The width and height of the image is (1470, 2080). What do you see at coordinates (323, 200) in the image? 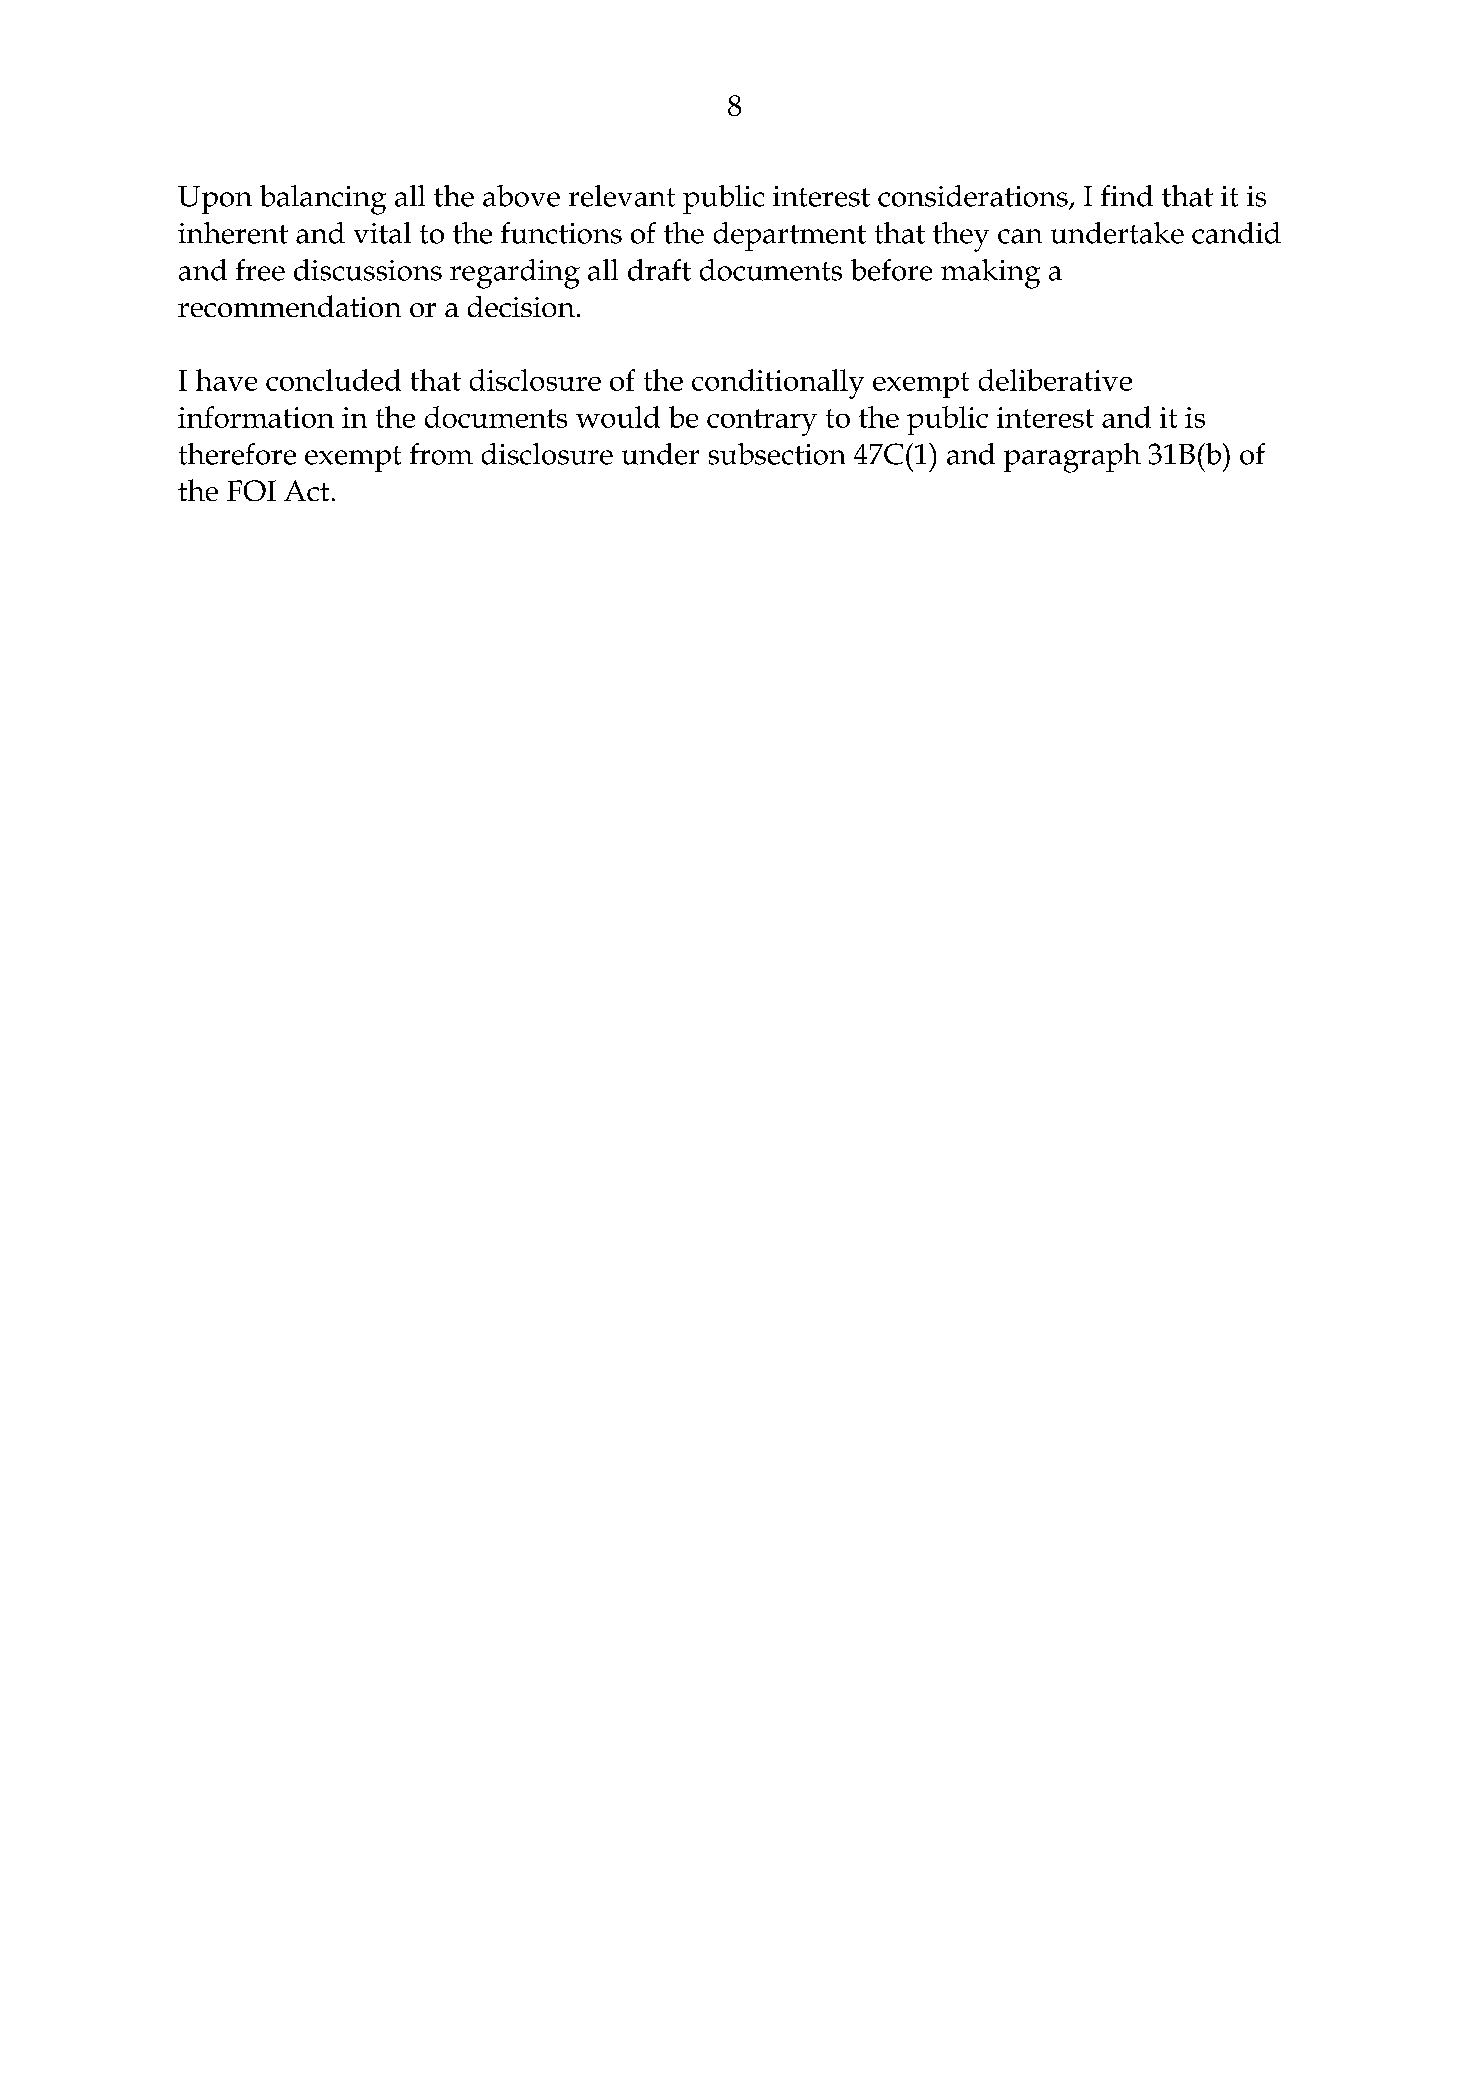
I see `balancing` at bounding box center [323, 200].
